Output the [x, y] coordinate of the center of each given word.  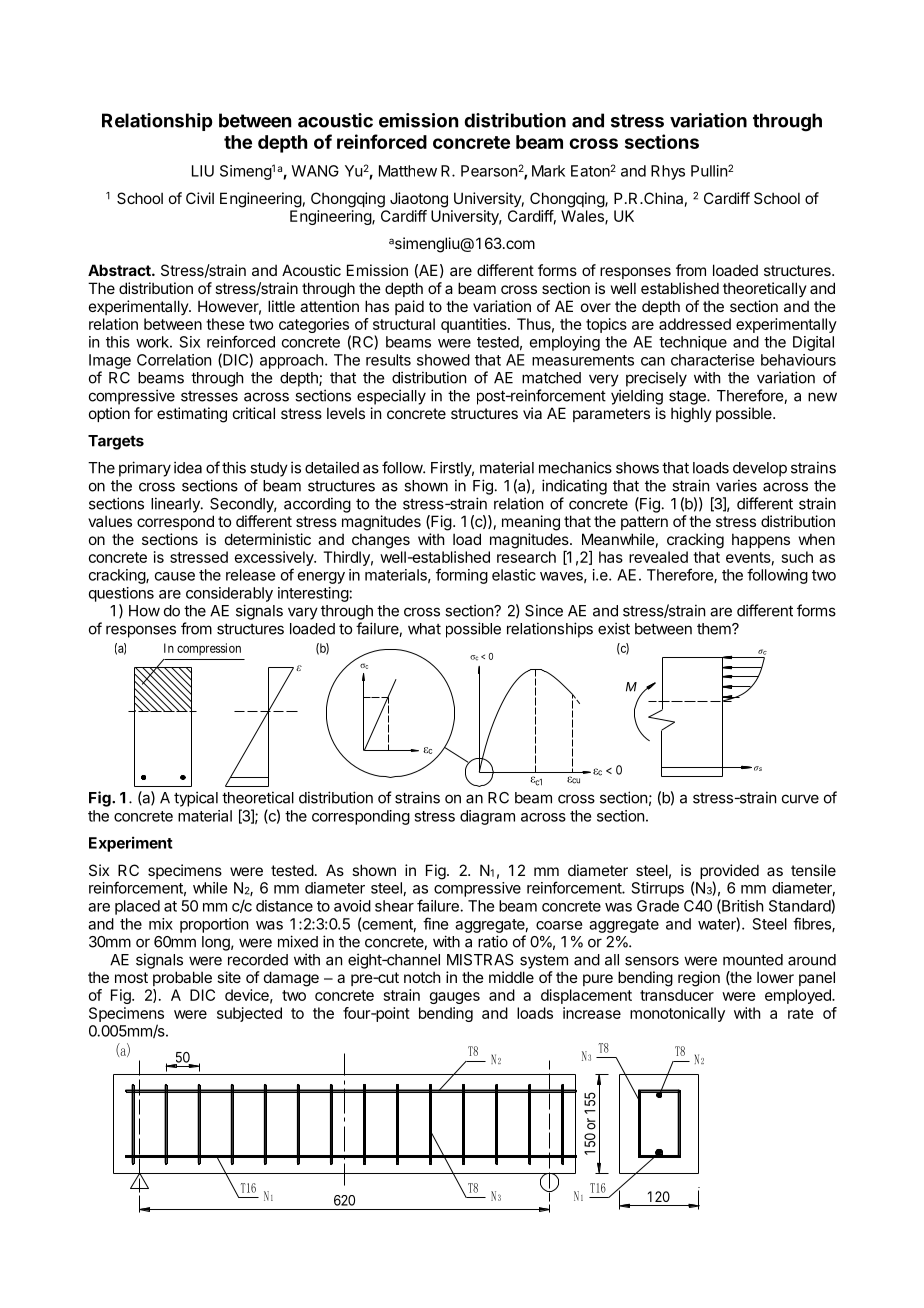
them [715, 629]
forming [462, 576]
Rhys [668, 172]
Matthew [408, 171]
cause [175, 576]
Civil [200, 198]
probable [182, 978]
